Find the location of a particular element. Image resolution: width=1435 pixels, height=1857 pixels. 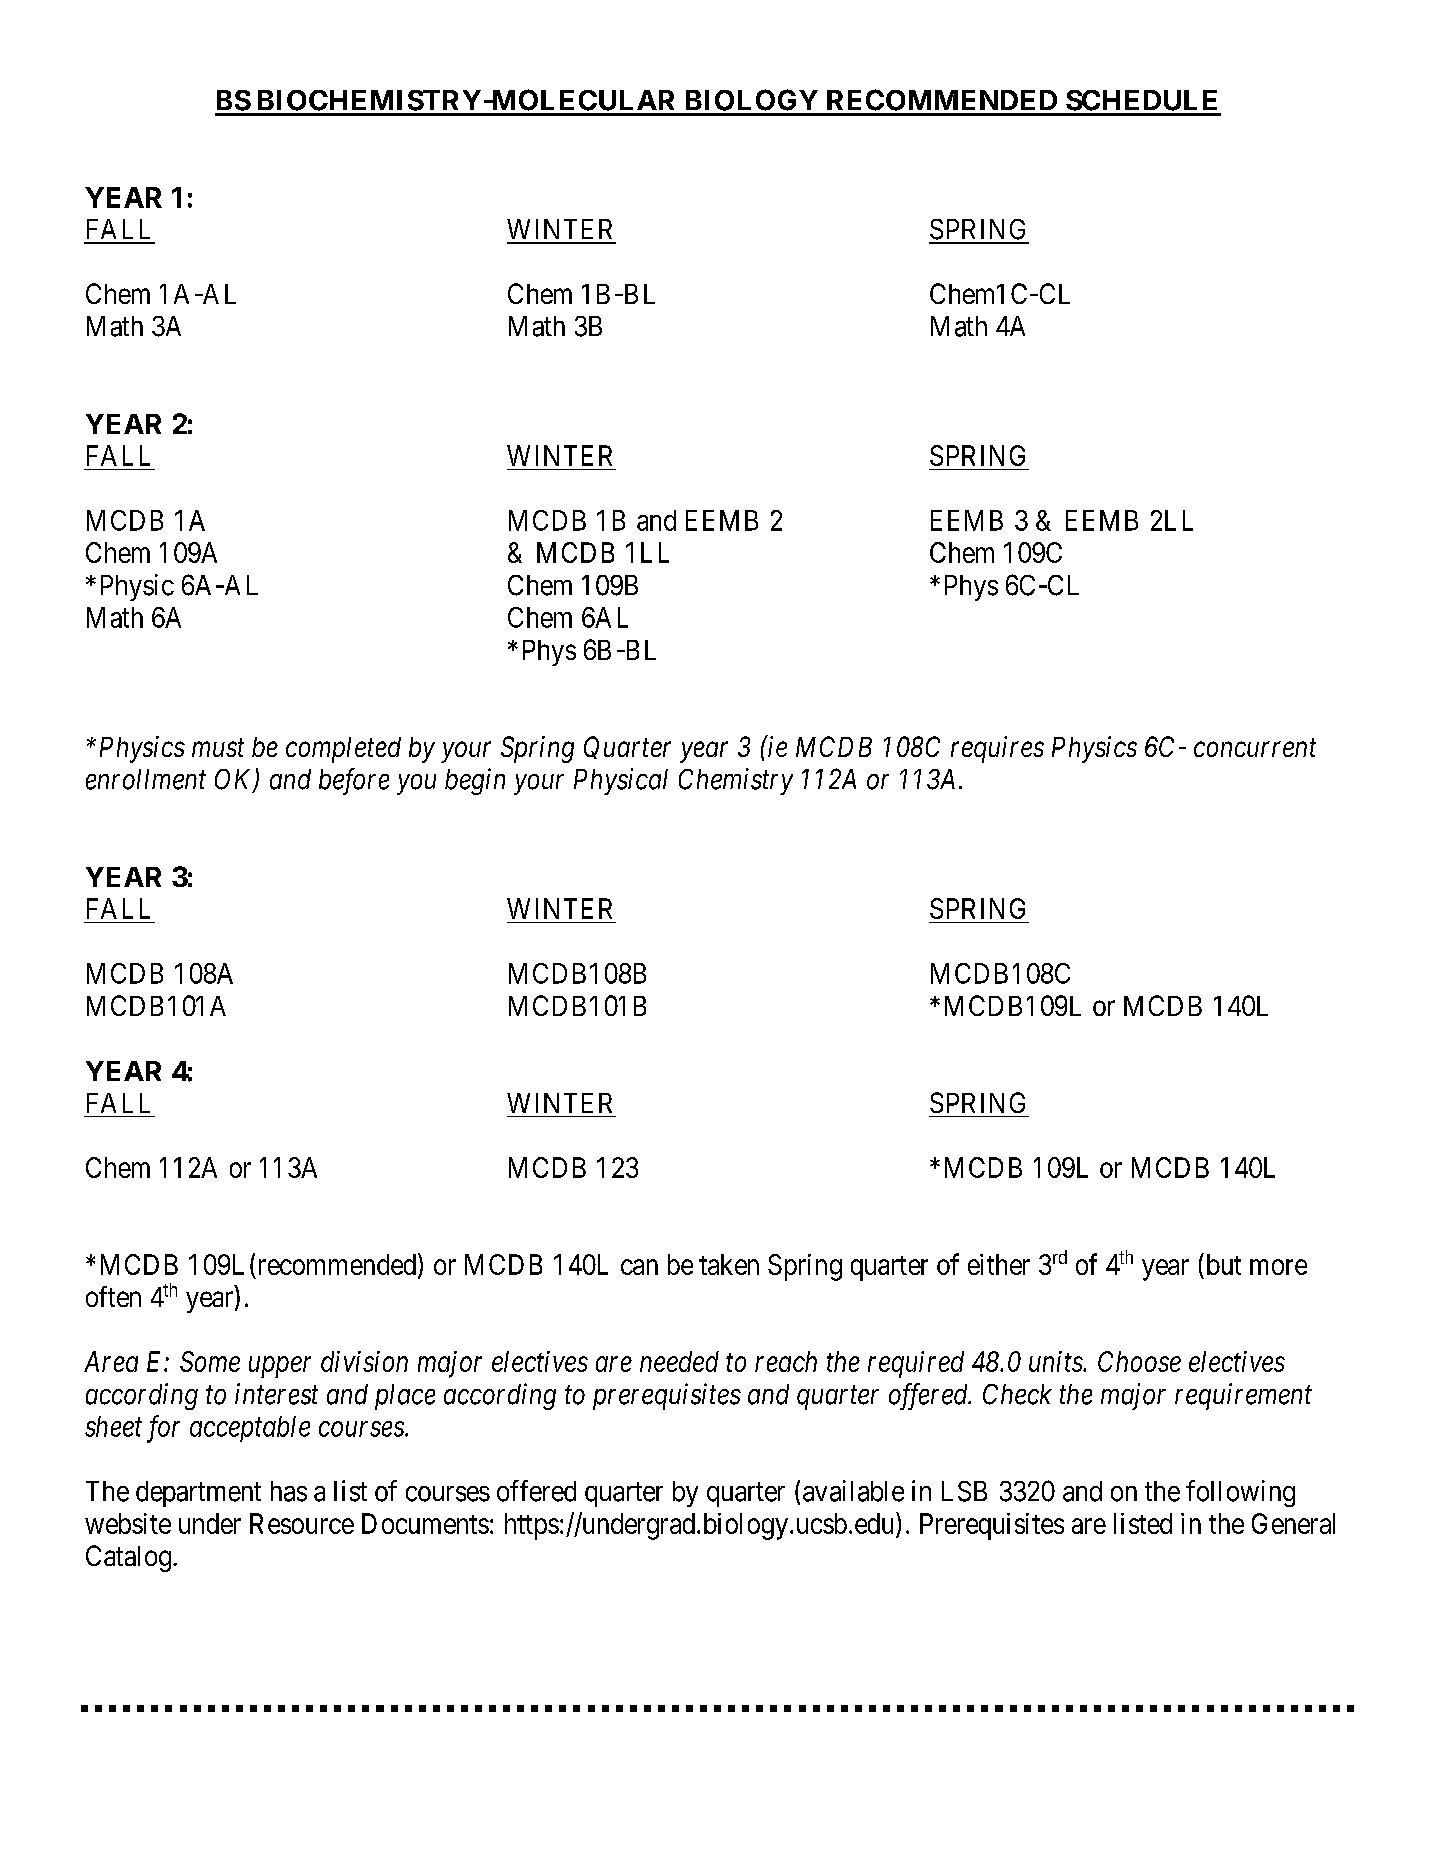

more is located at coordinates (1278, 1267).
